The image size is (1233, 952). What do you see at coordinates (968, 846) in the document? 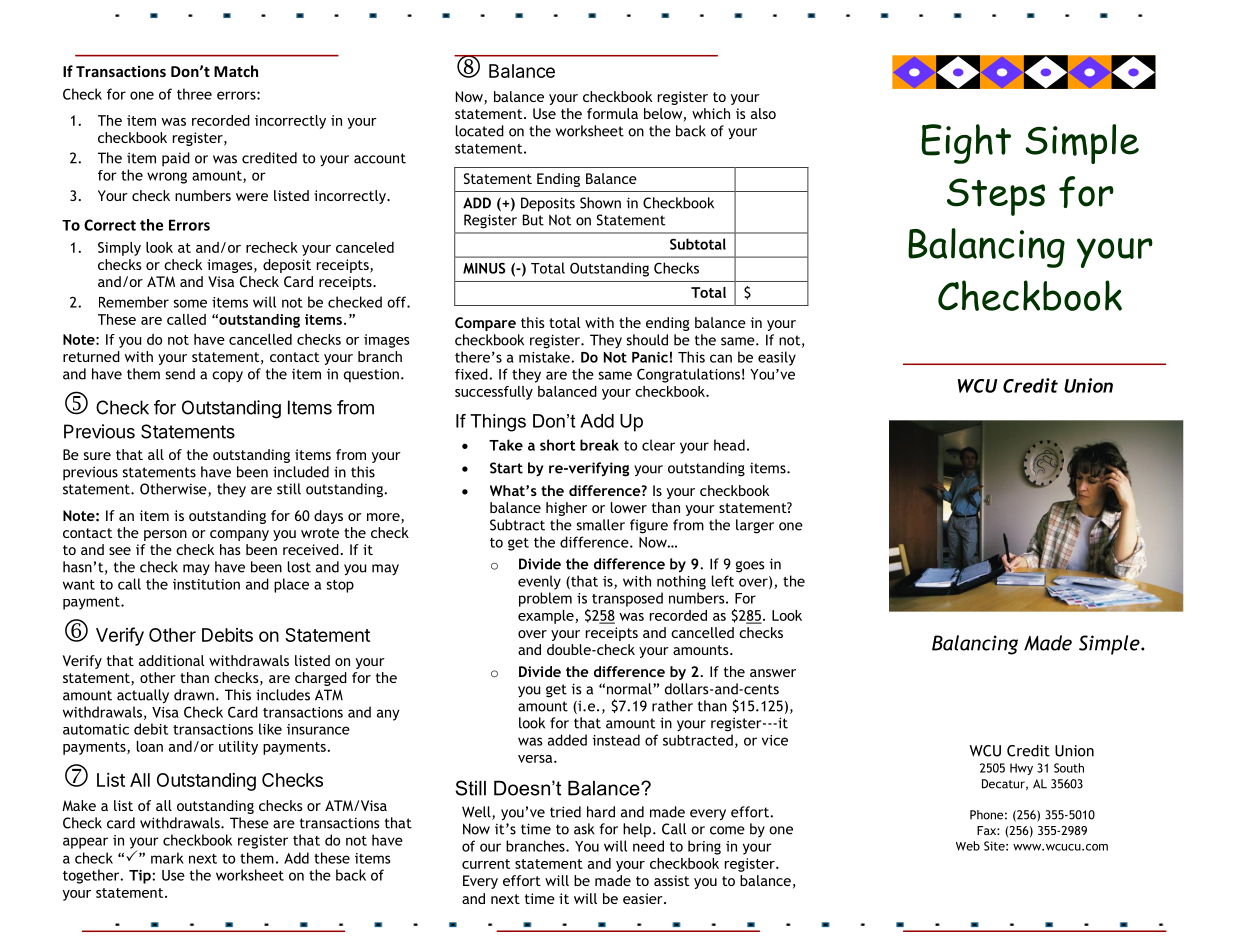
I see `Web` at bounding box center [968, 846].
